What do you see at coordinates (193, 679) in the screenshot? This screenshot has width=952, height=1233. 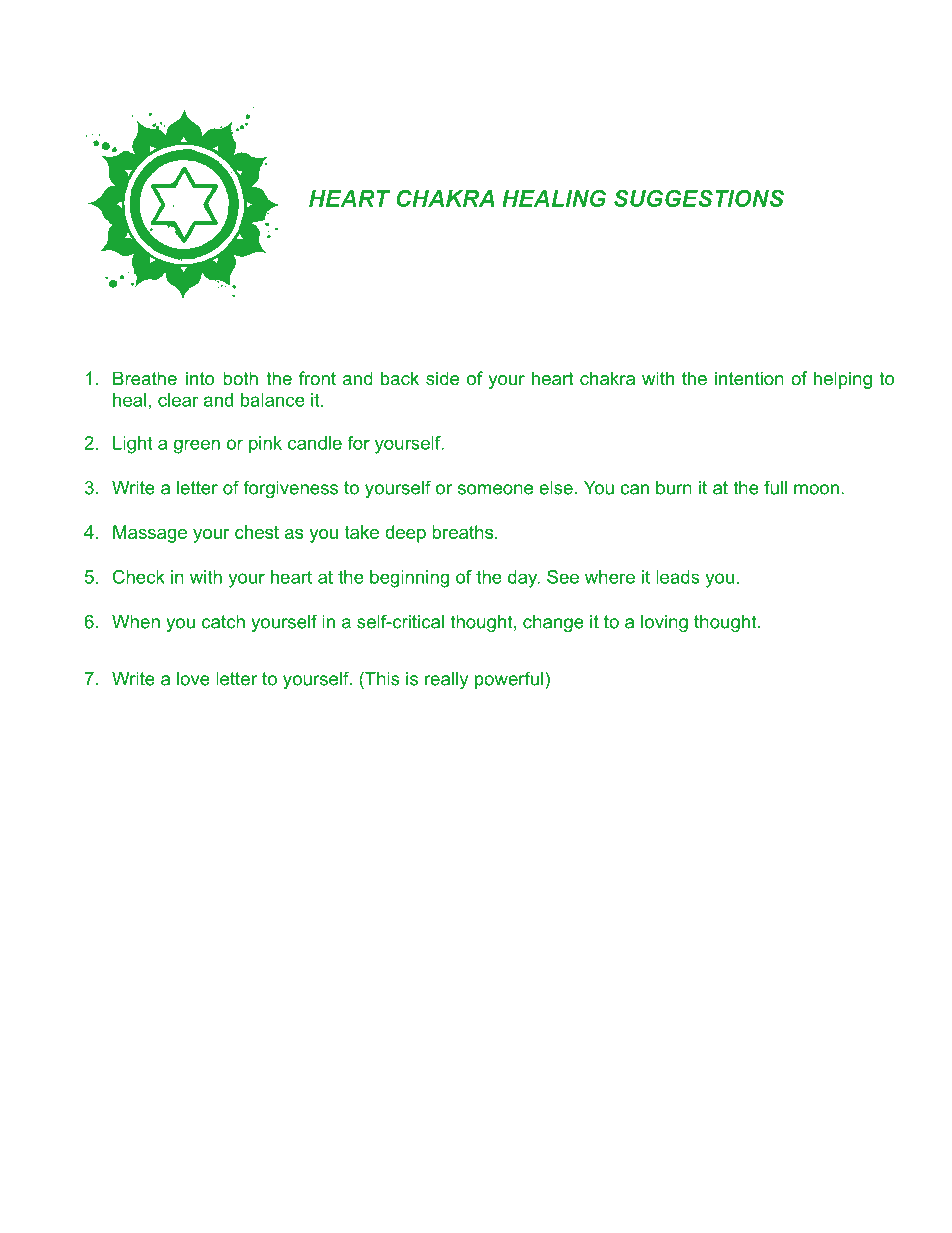 I see `love` at bounding box center [193, 679].
